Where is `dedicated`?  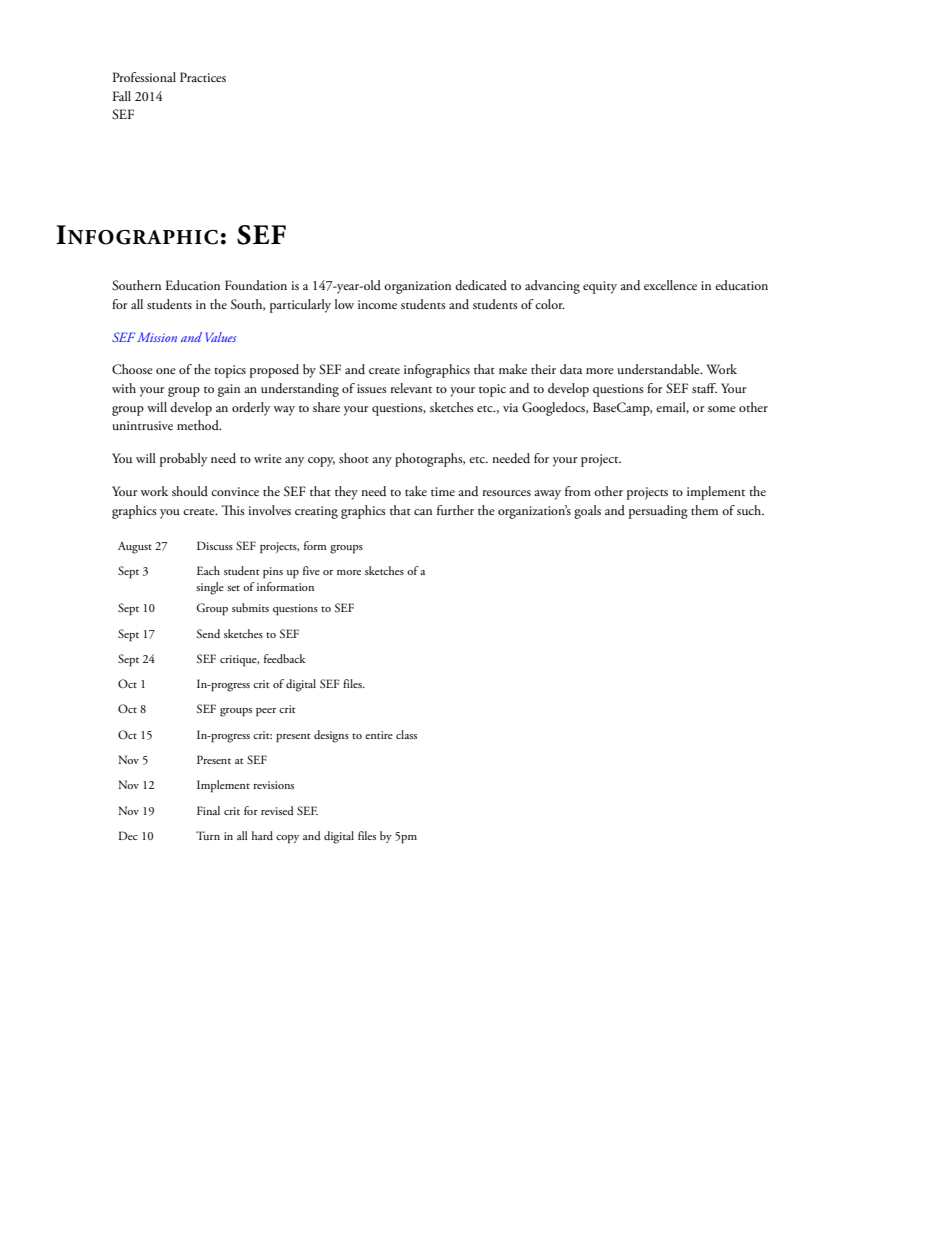
dedicated is located at coordinates (481, 285).
